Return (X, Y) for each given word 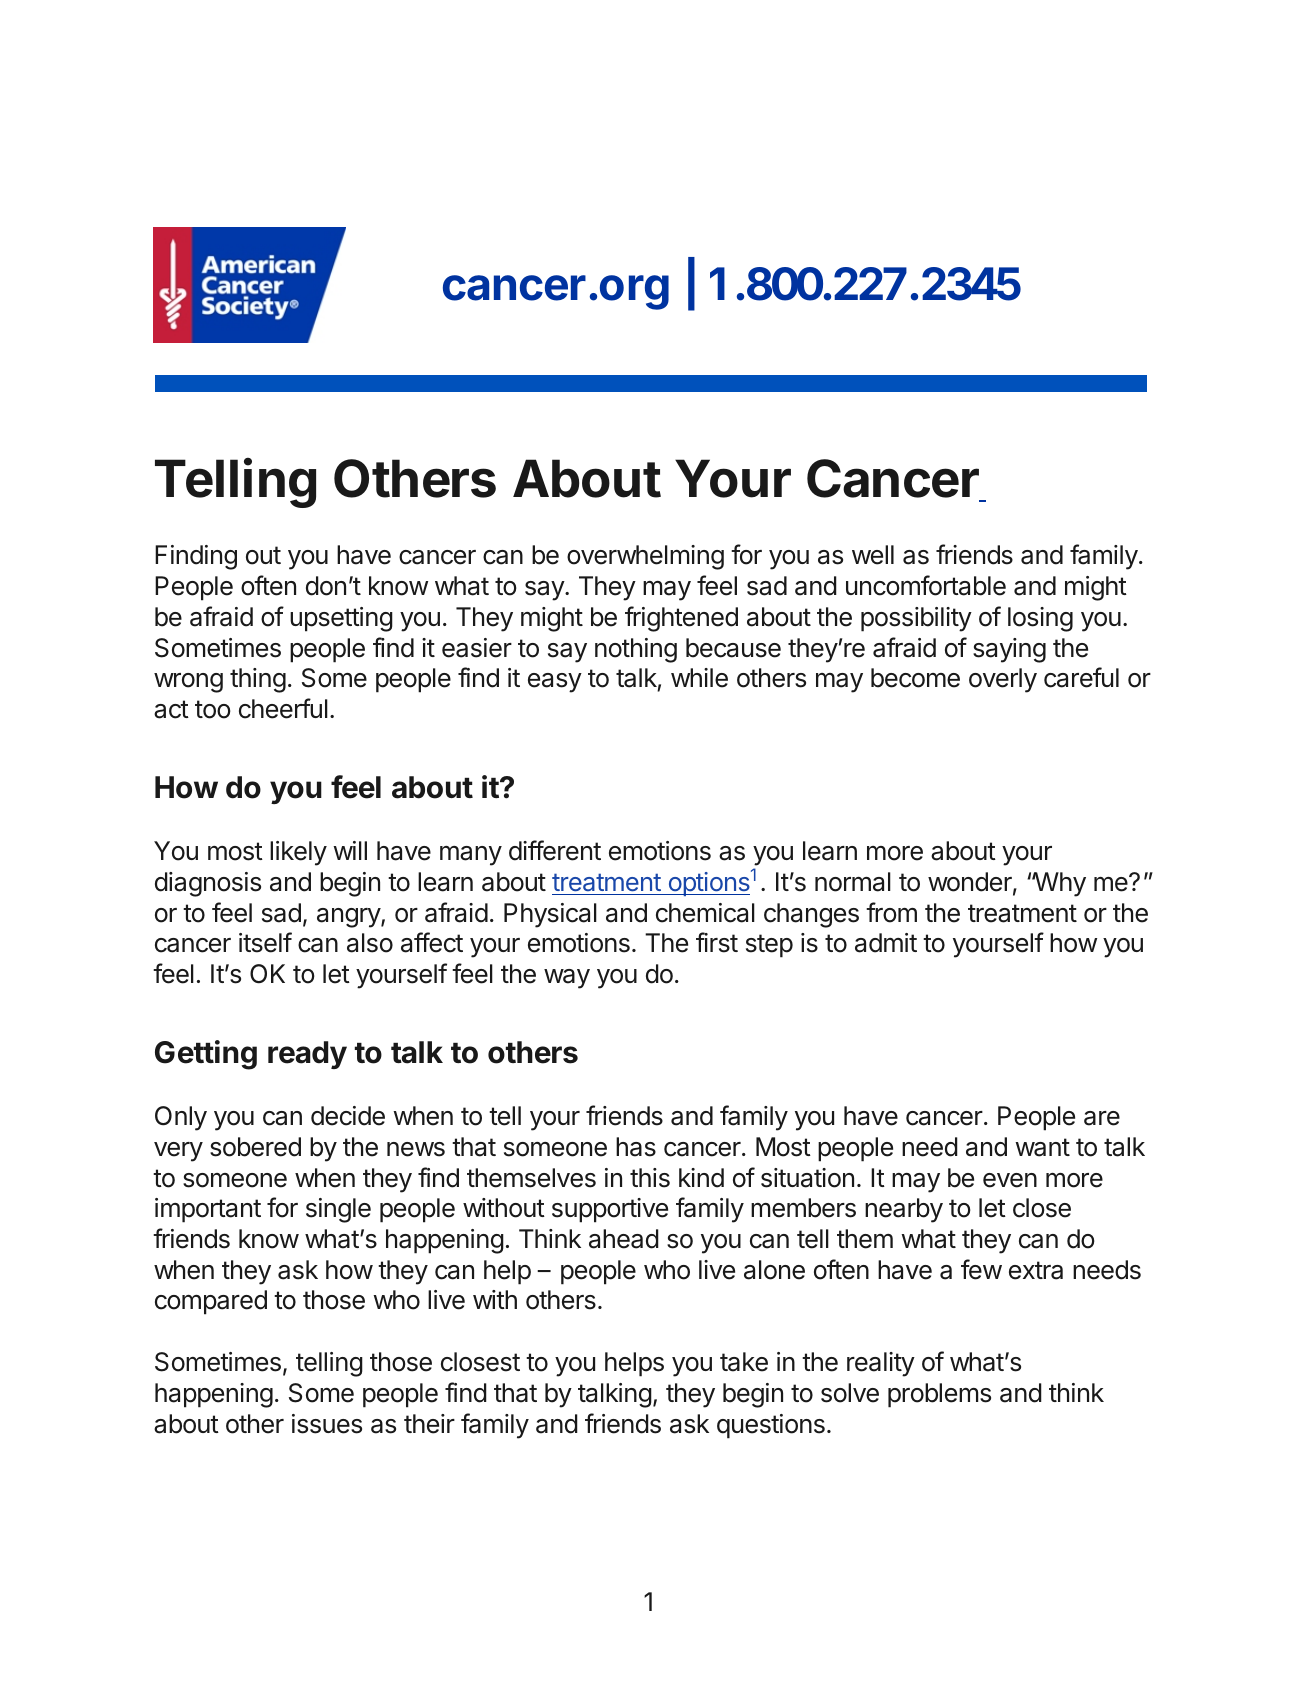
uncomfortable (926, 585)
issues (327, 1424)
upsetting (341, 619)
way (567, 979)
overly (1003, 680)
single (338, 1210)
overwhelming (645, 557)
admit (886, 943)
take (744, 1362)
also (370, 943)
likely (298, 853)
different (555, 850)
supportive (610, 1210)
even (1010, 1180)
